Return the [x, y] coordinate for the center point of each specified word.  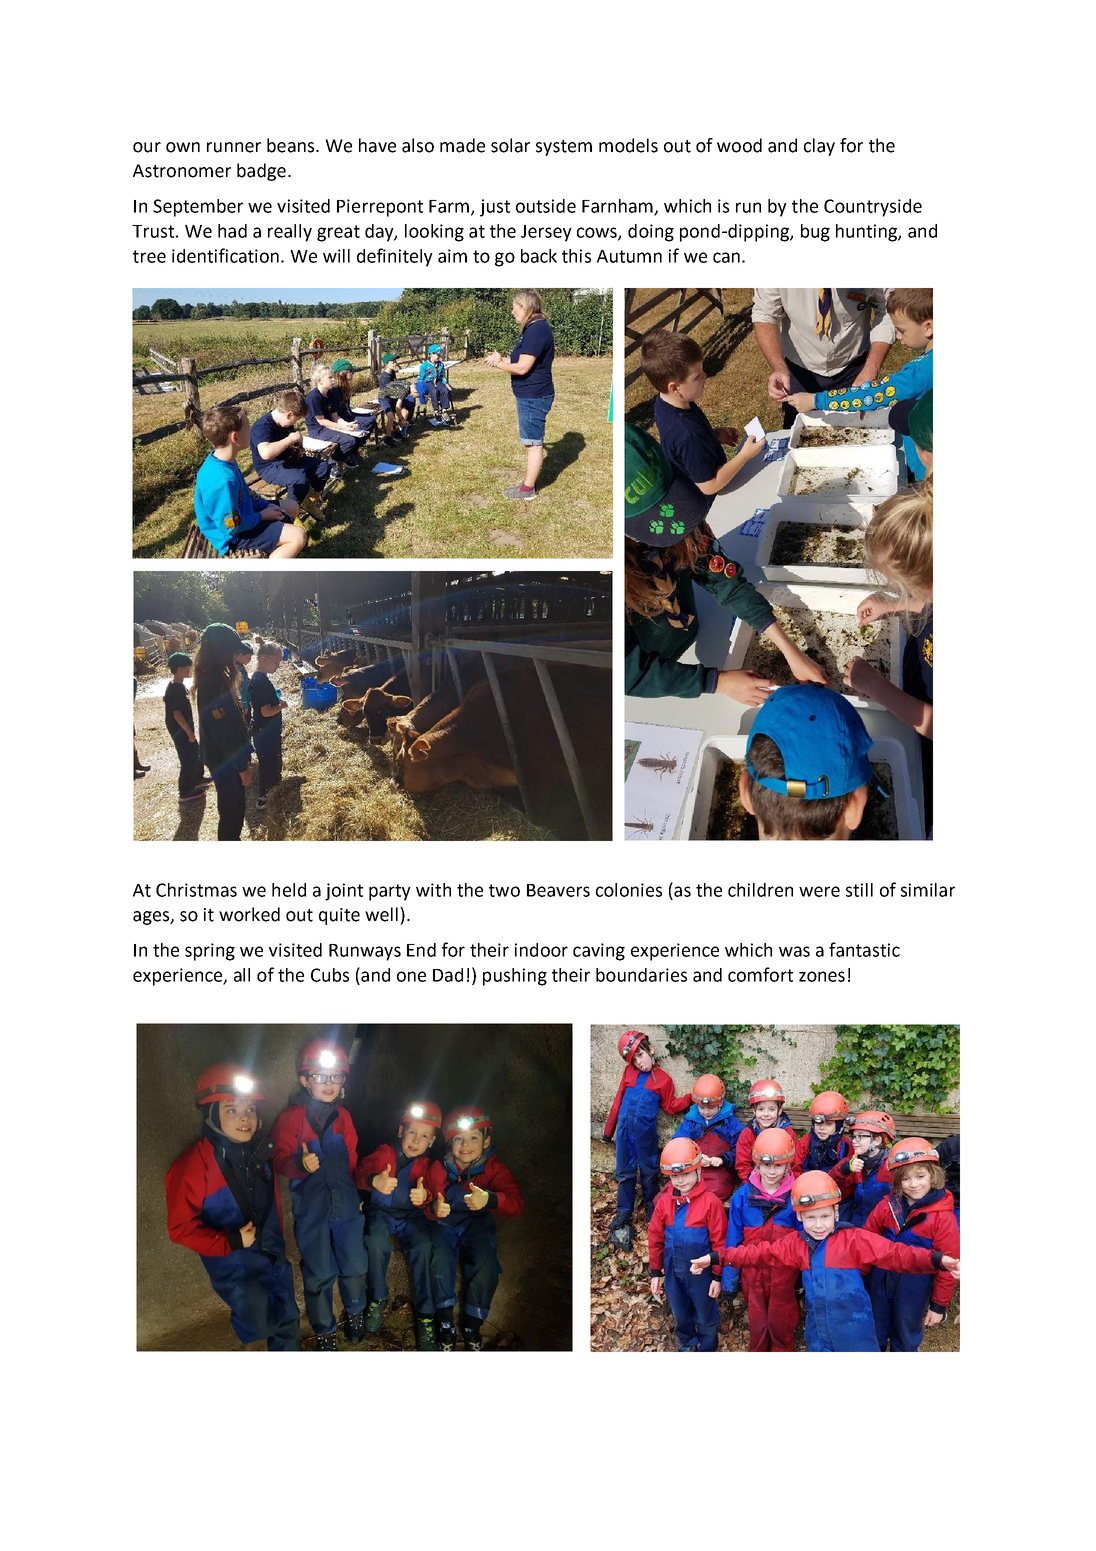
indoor [541, 950]
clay [819, 147]
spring [210, 952]
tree [149, 256]
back [539, 256]
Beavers [558, 890]
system [564, 148]
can [726, 257]
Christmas [196, 890]
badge [261, 172]
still [859, 890]
